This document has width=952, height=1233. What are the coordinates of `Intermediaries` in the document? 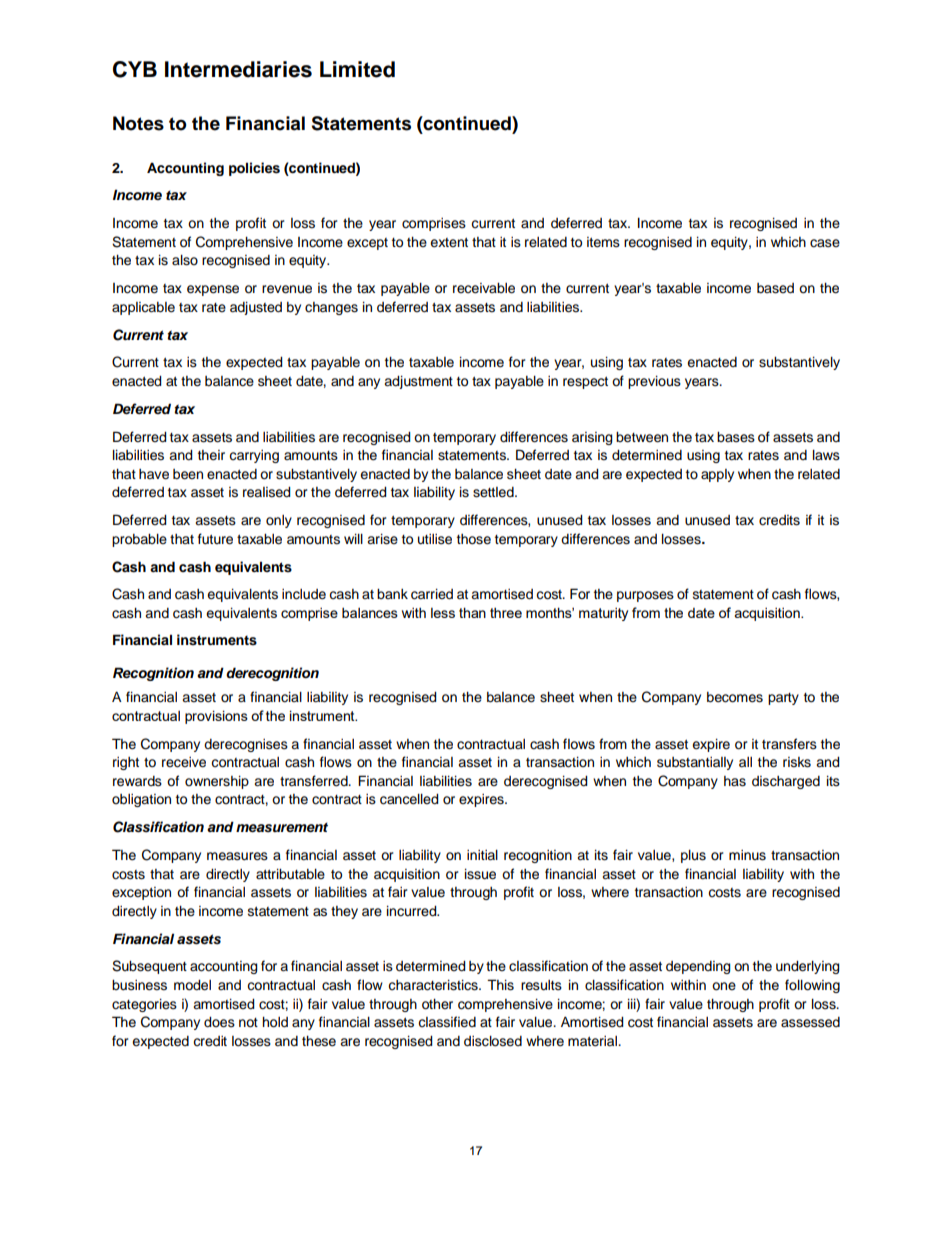 It's located at (238, 69).
